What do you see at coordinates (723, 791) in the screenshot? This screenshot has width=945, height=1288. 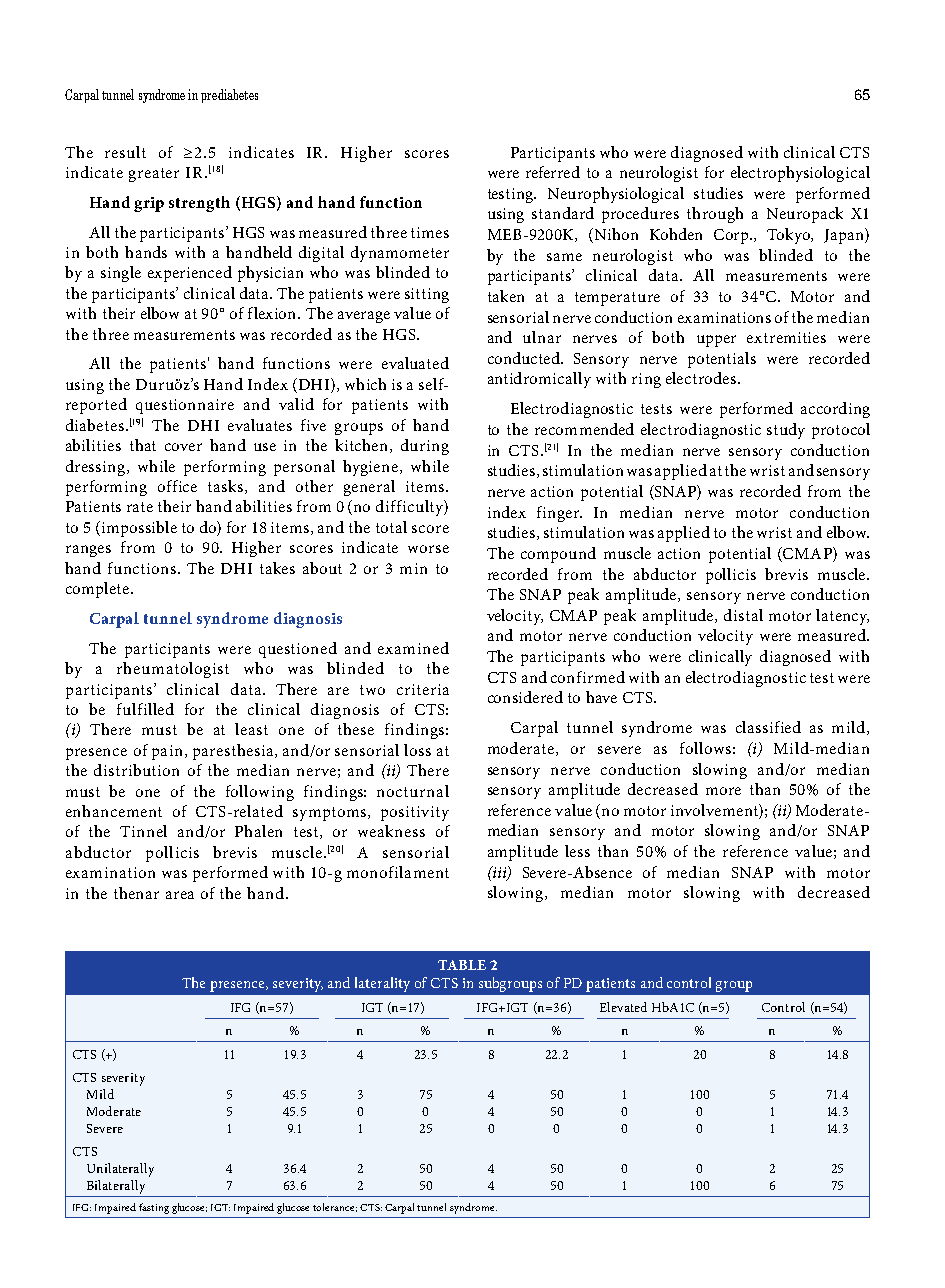 I see `more` at bounding box center [723, 791].
